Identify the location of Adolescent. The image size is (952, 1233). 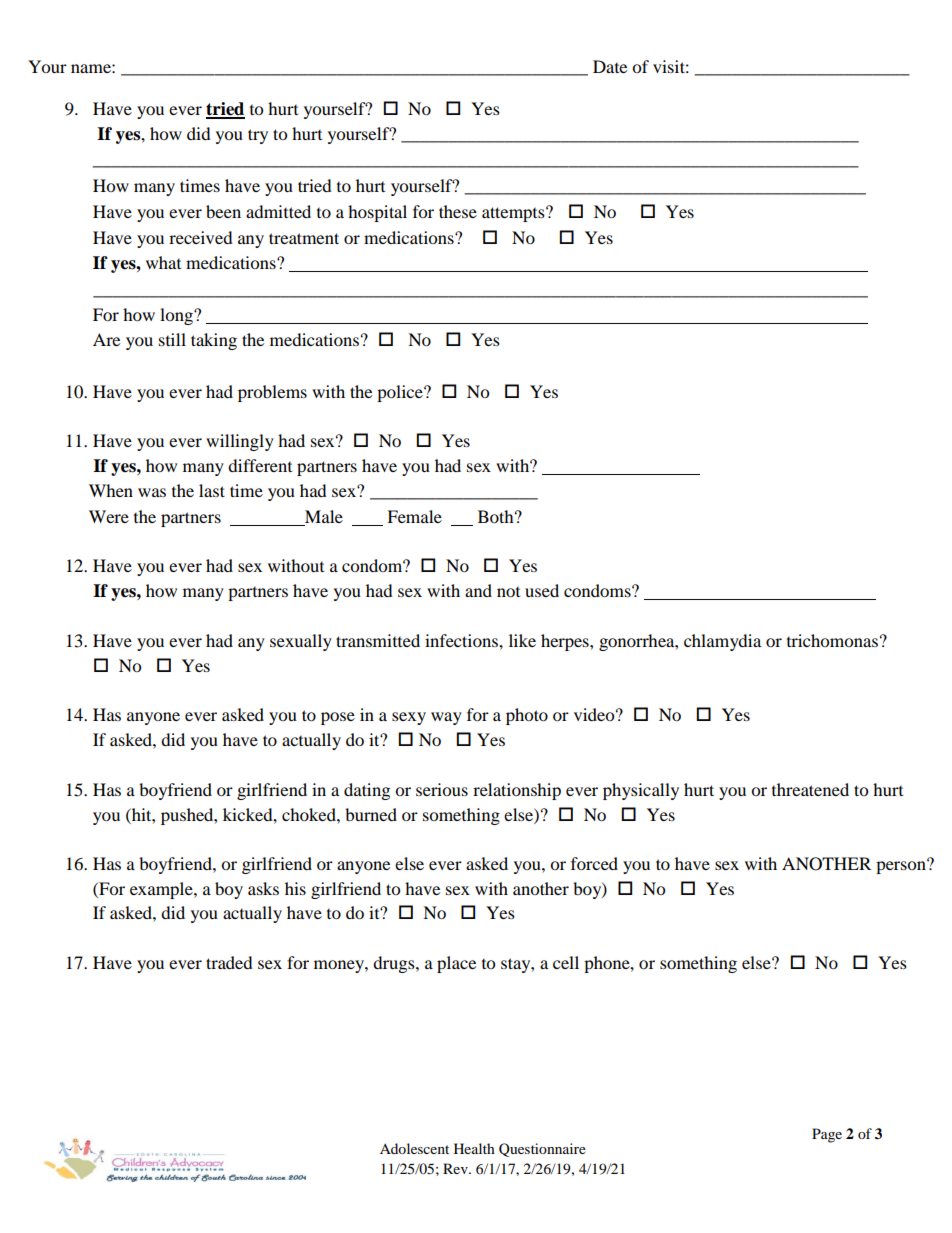
(414, 1148).
